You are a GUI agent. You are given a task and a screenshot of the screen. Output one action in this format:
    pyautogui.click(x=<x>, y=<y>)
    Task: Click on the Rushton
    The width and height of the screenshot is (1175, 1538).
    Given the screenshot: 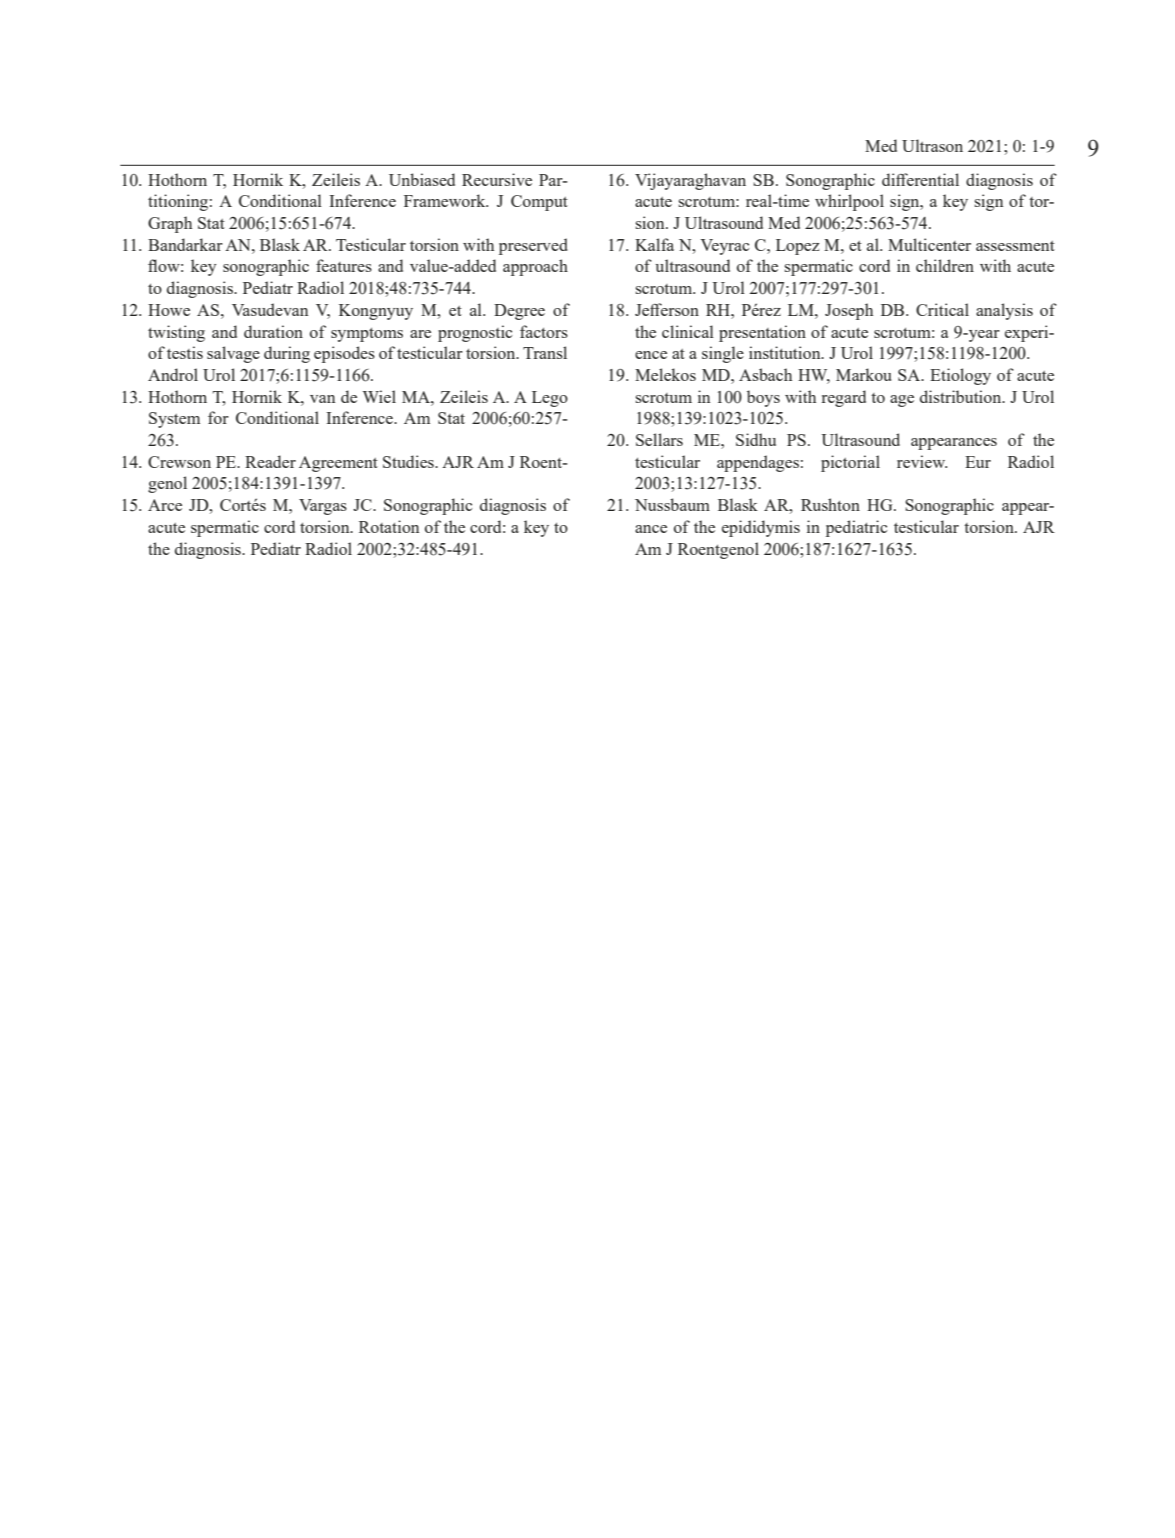 What is the action you would take?
    pyautogui.click(x=830, y=504)
